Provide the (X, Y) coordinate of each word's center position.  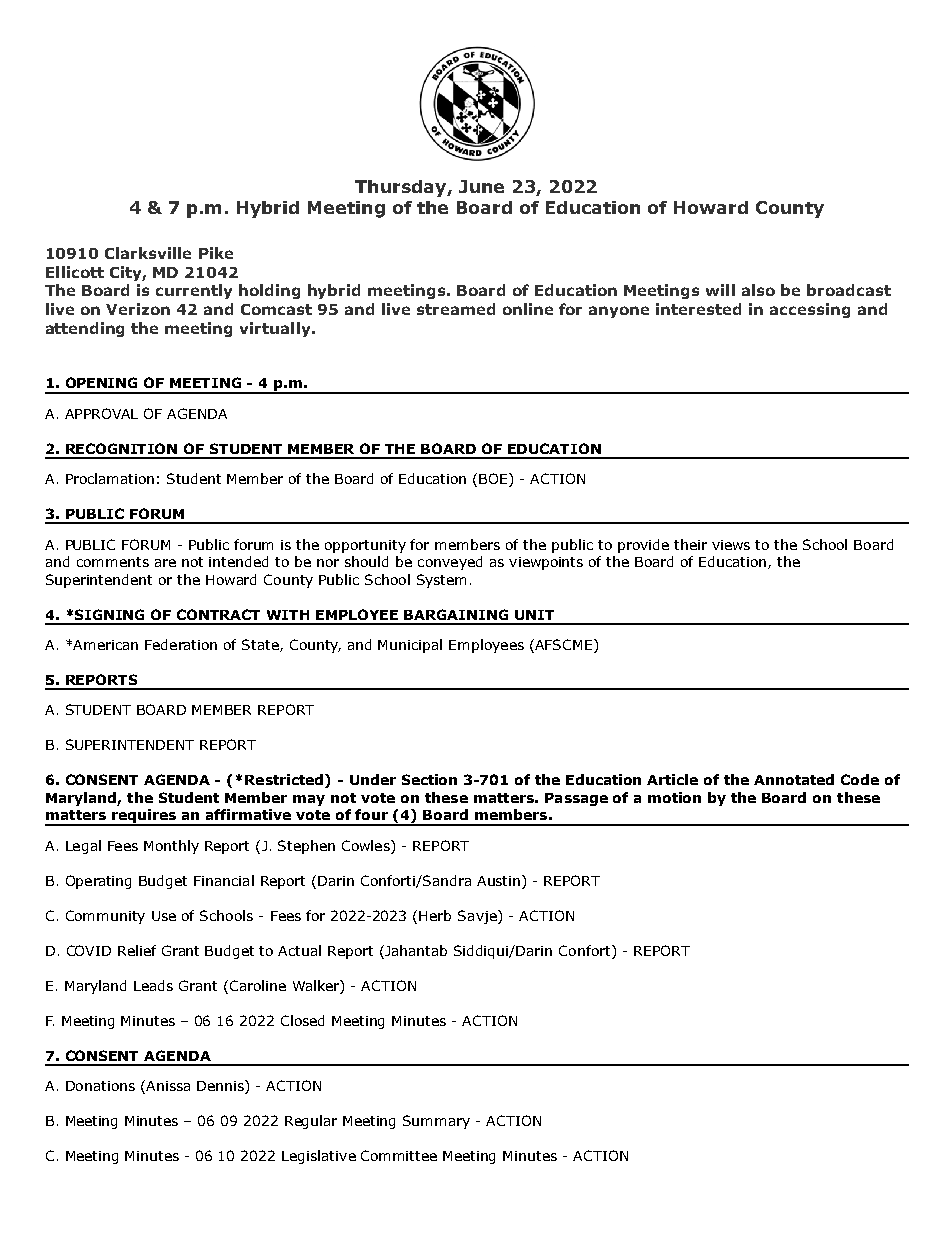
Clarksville (148, 253)
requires (144, 817)
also (758, 290)
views (731, 545)
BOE (494, 480)
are (165, 563)
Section (429, 779)
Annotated (794, 779)
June (481, 186)
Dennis (221, 1087)
